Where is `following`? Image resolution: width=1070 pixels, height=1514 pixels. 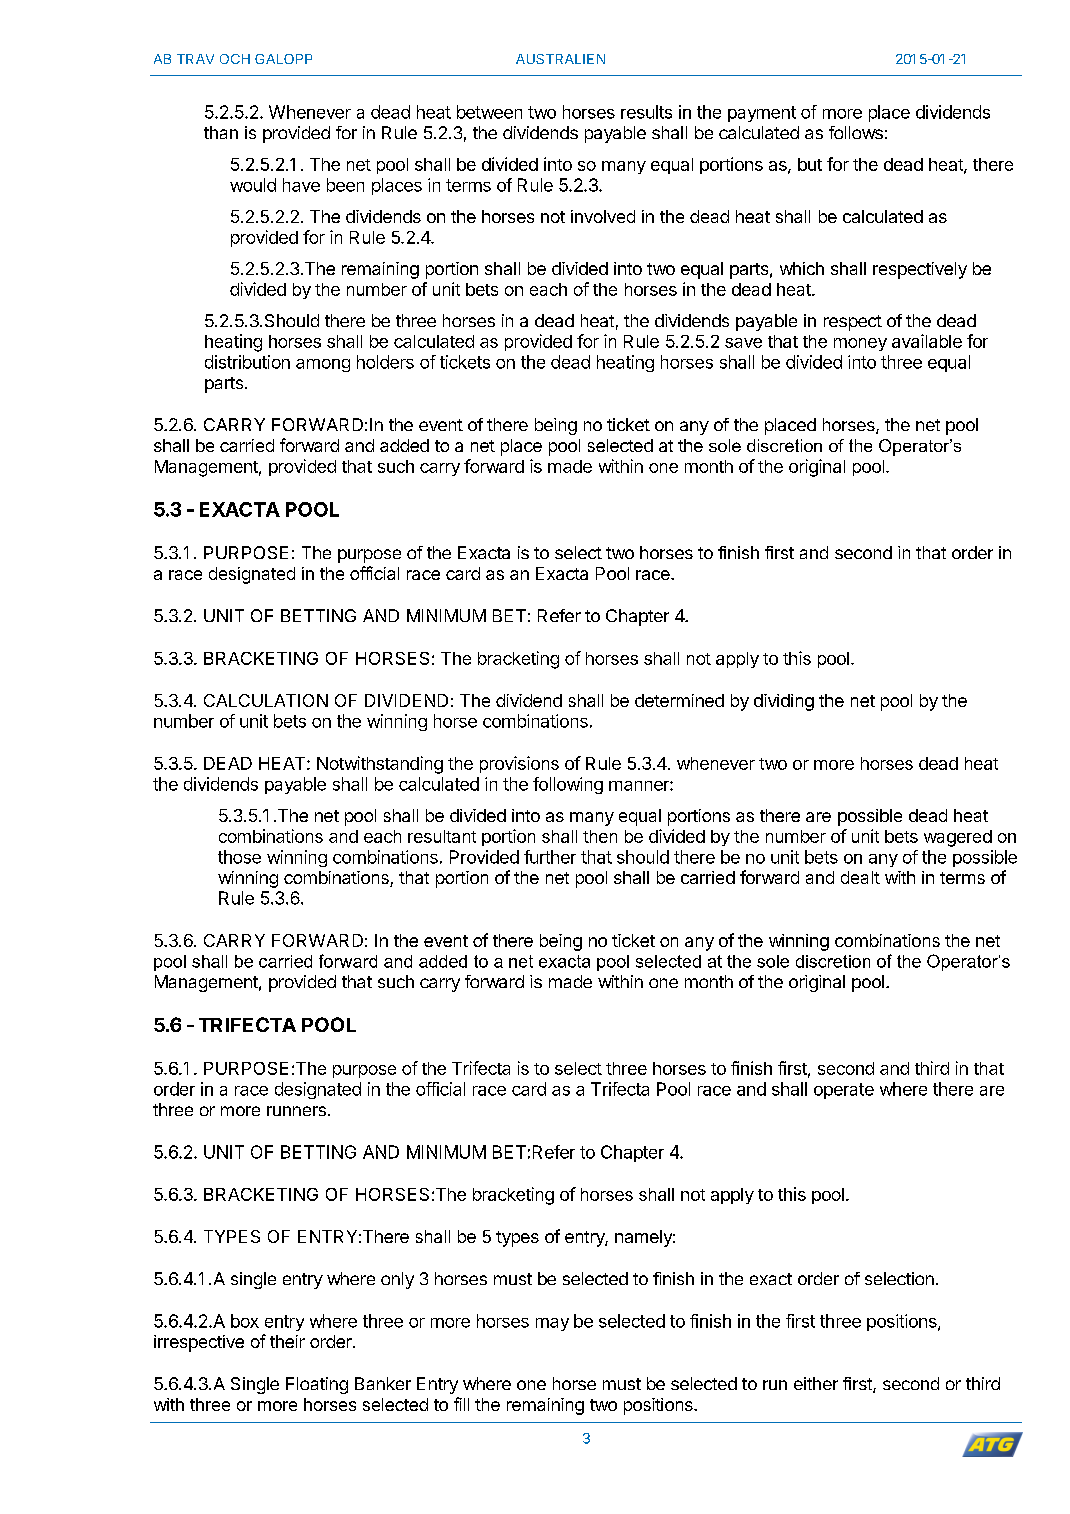
following is located at coordinates (568, 785).
